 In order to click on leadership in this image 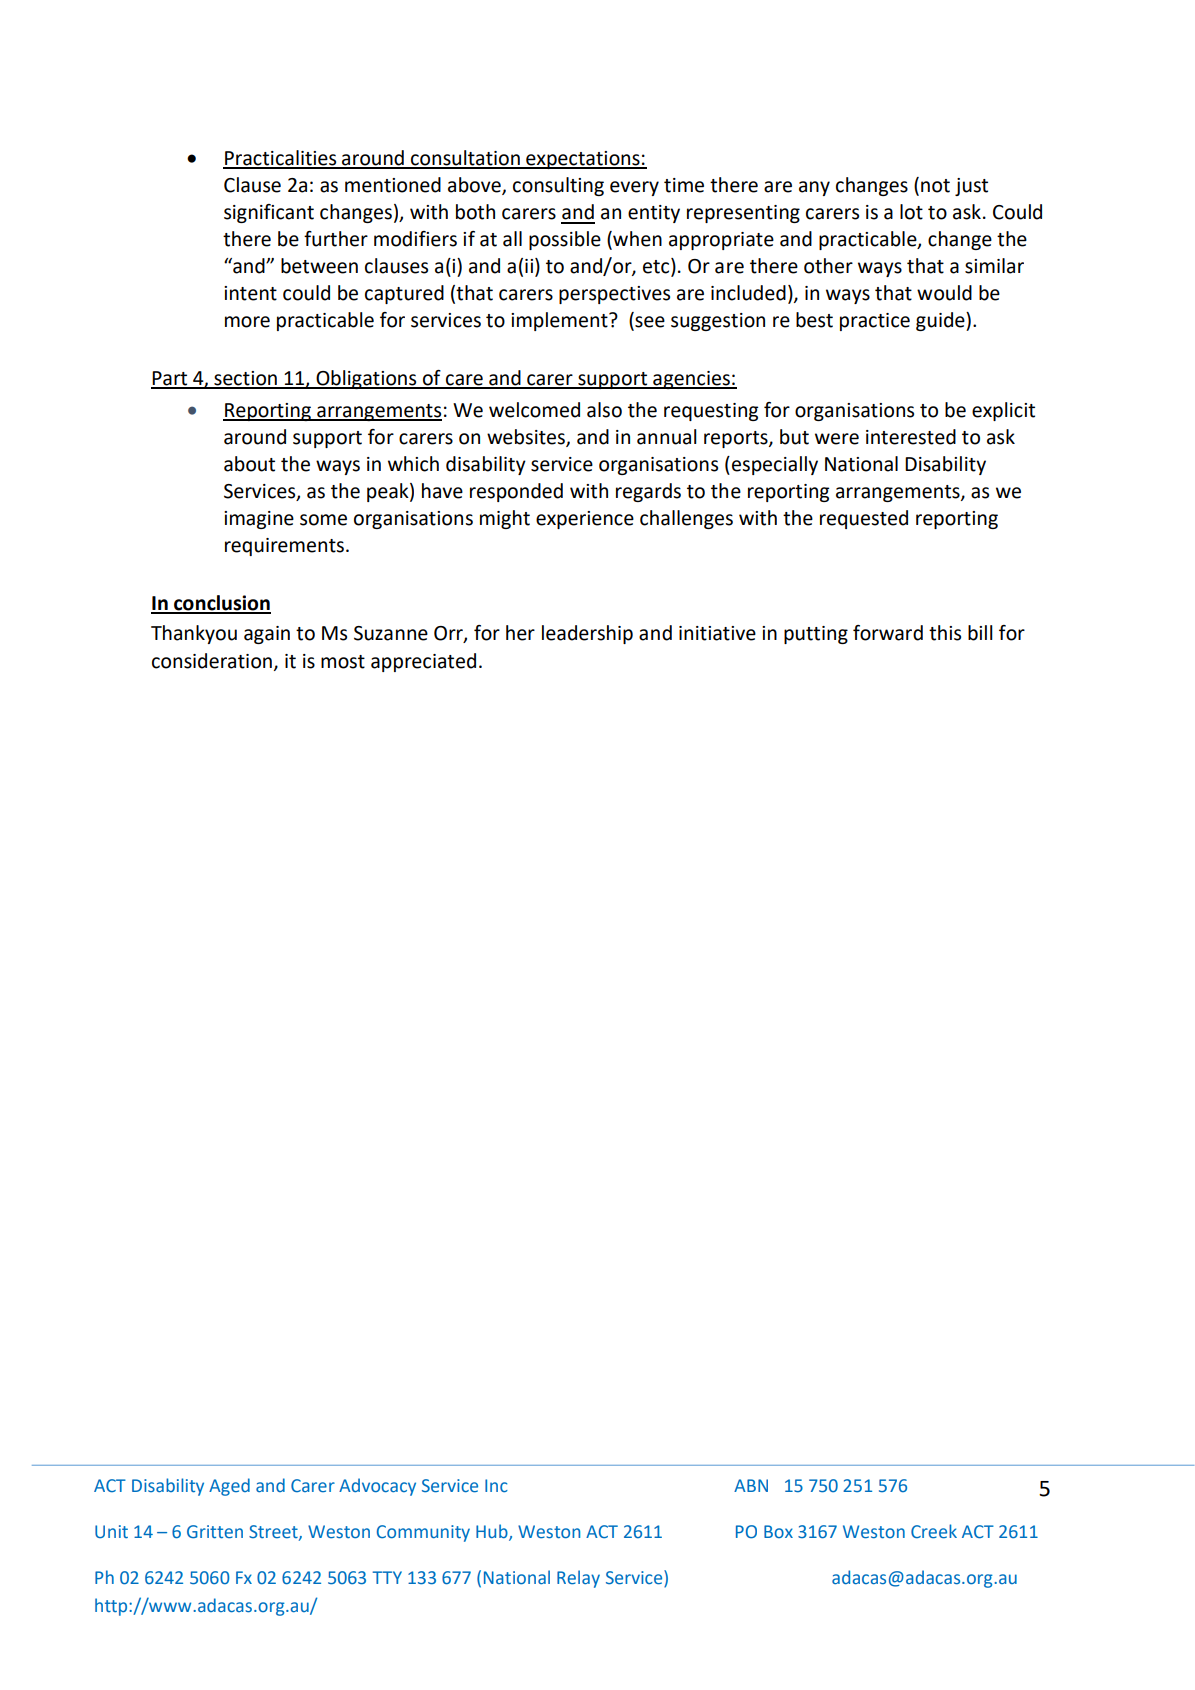, I will do `click(587, 634)`.
